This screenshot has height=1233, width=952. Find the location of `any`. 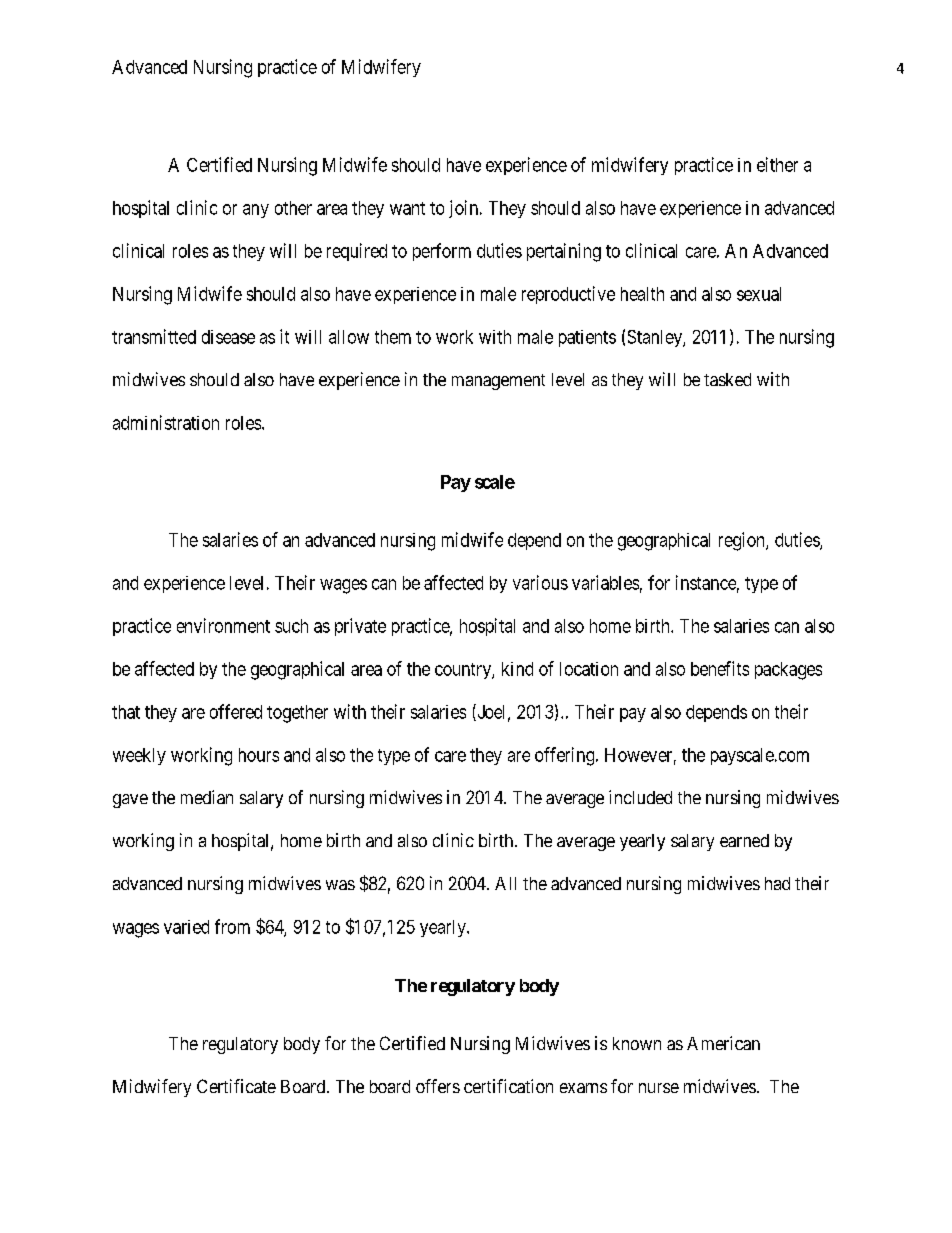

any is located at coordinates (256, 211).
